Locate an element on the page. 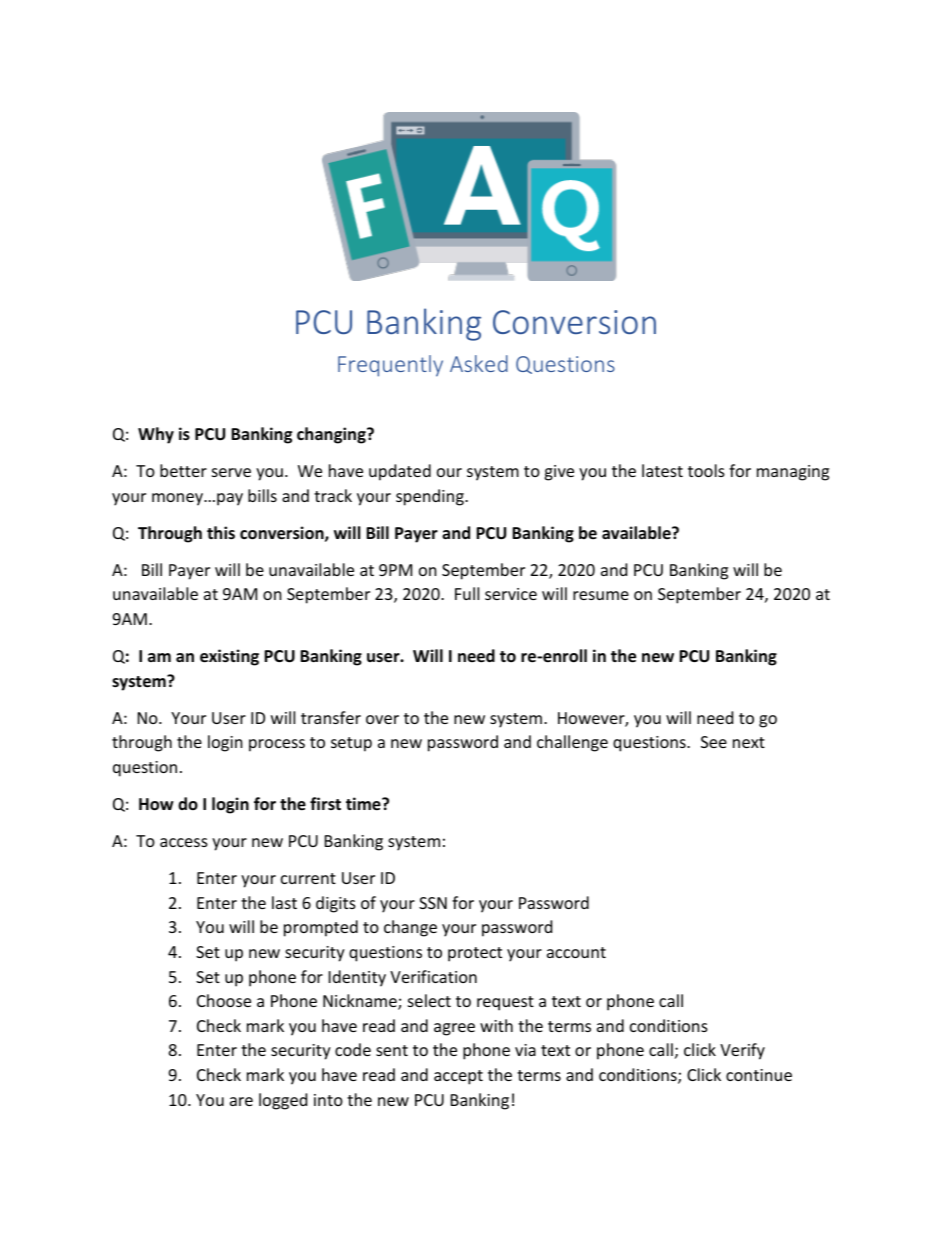  See is located at coordinates (714, 742).
